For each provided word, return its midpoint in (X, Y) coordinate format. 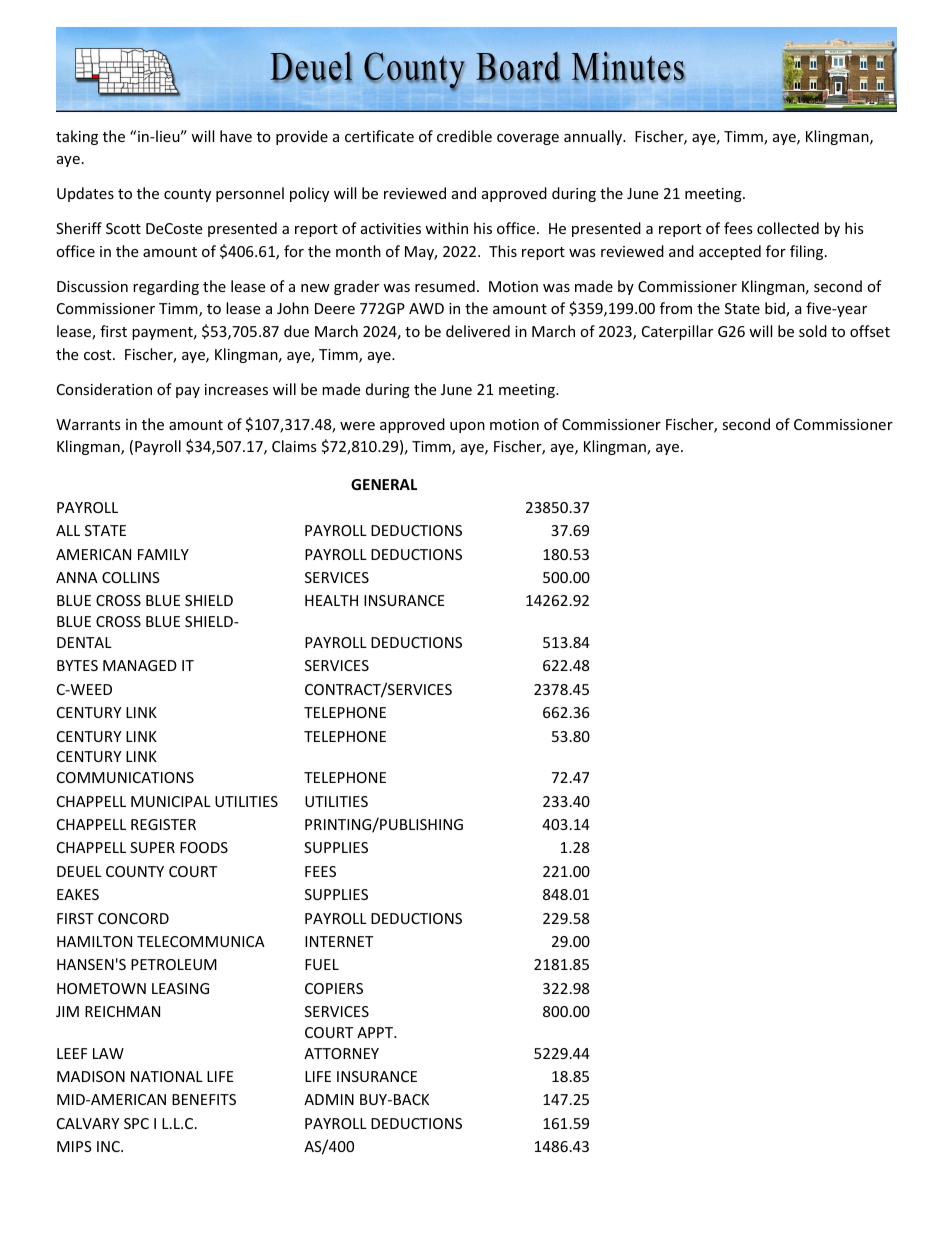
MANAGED (140, 665)
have (236, 136)
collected (788, 228)
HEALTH (331, 600)
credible (464, 136)
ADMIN (329, 1099)
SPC (136, 1123)
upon (467, 427)
